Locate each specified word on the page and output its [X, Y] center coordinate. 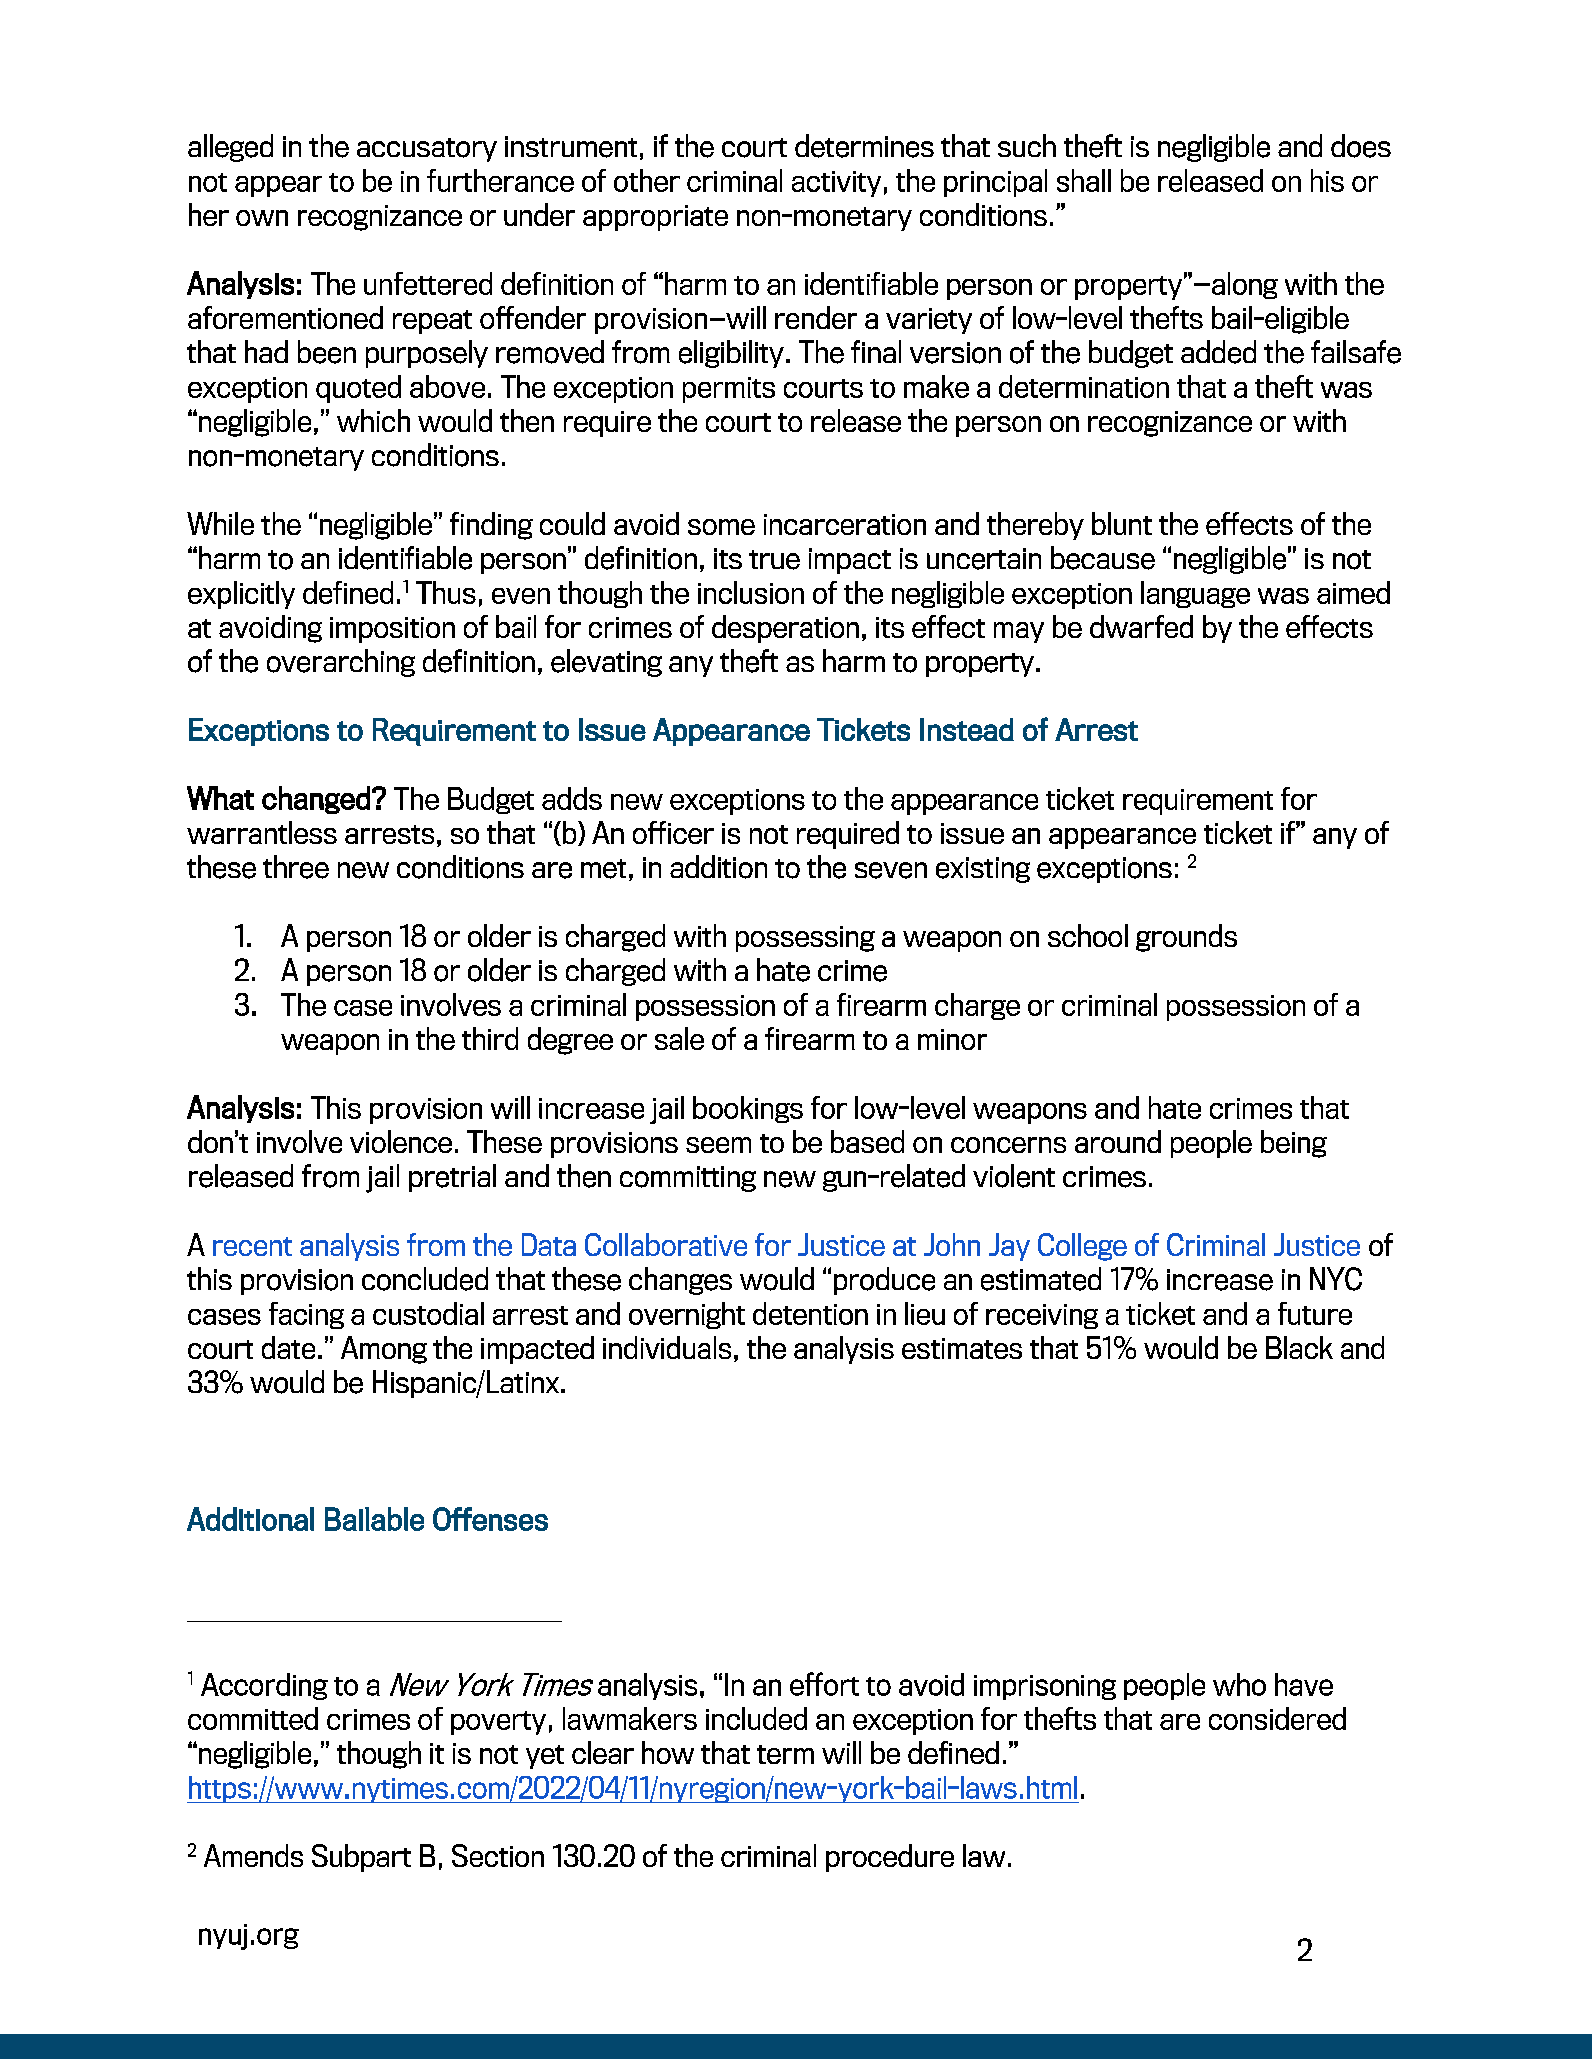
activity [836, 184]
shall [1084, 180]
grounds [1186, 938]
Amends [253, 1855]
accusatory [427, 150]
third [490, 1038]
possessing [805, 939]
